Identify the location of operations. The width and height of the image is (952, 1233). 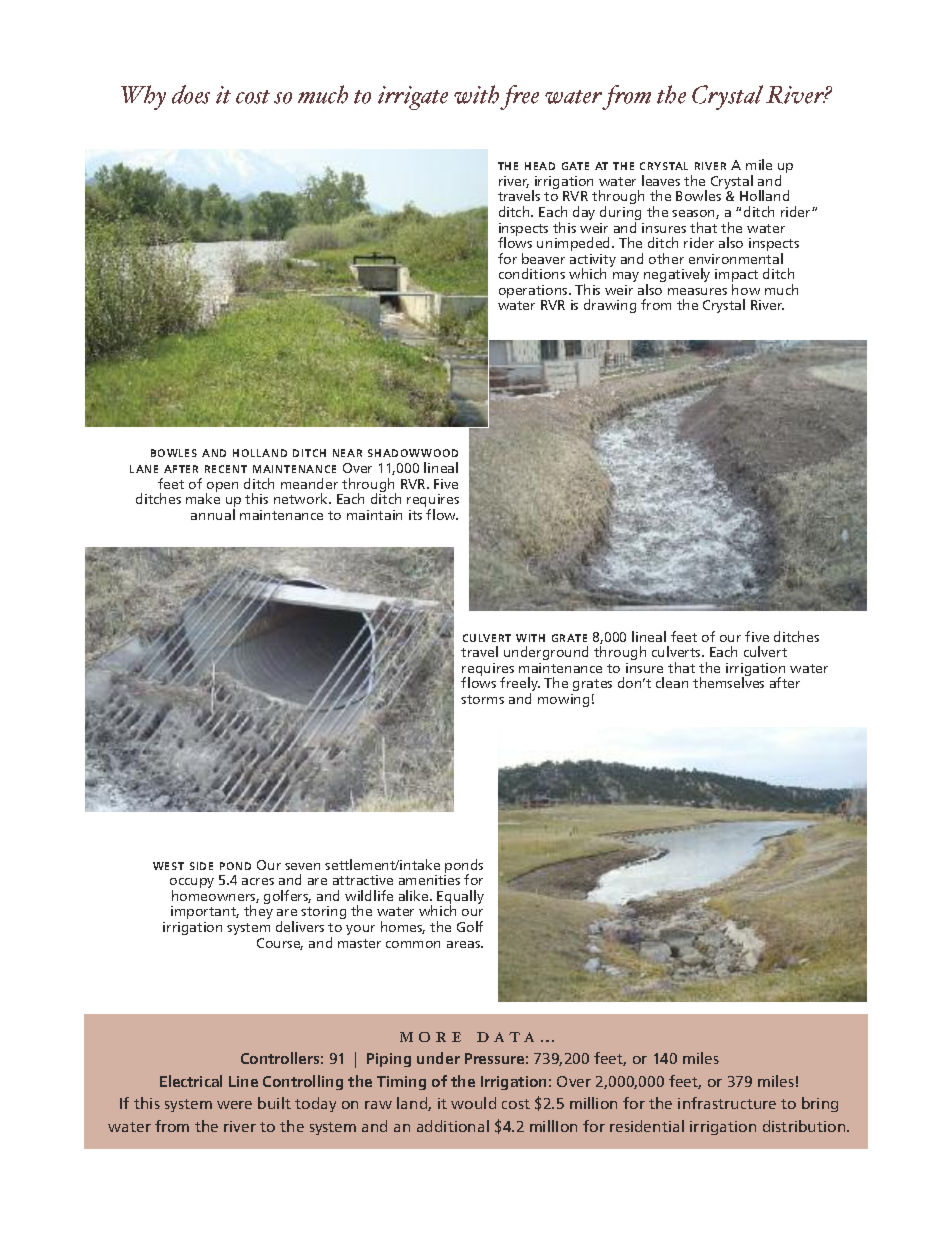
(534, 293).
